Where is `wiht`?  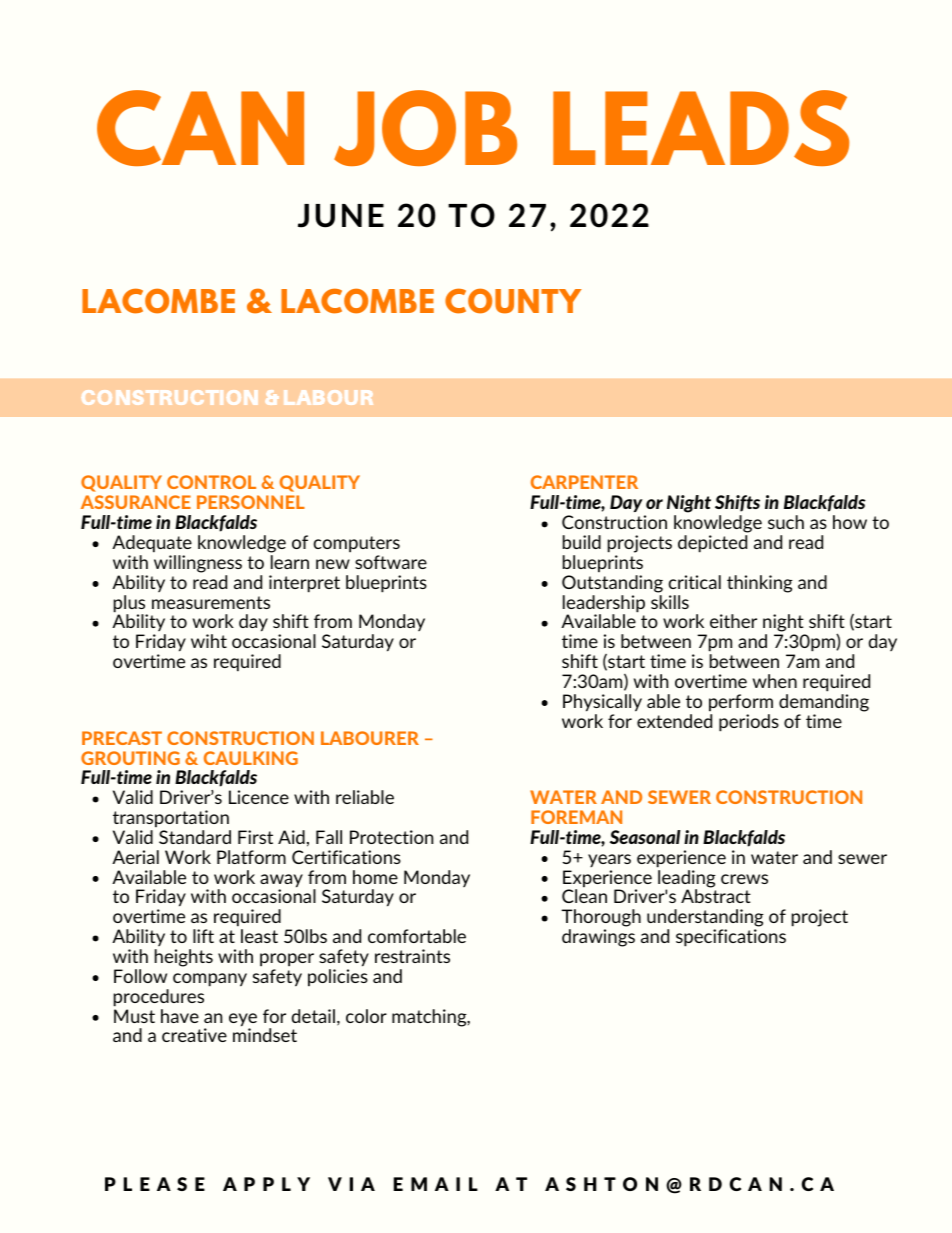
wiht is located at coordinates (209, 641).
